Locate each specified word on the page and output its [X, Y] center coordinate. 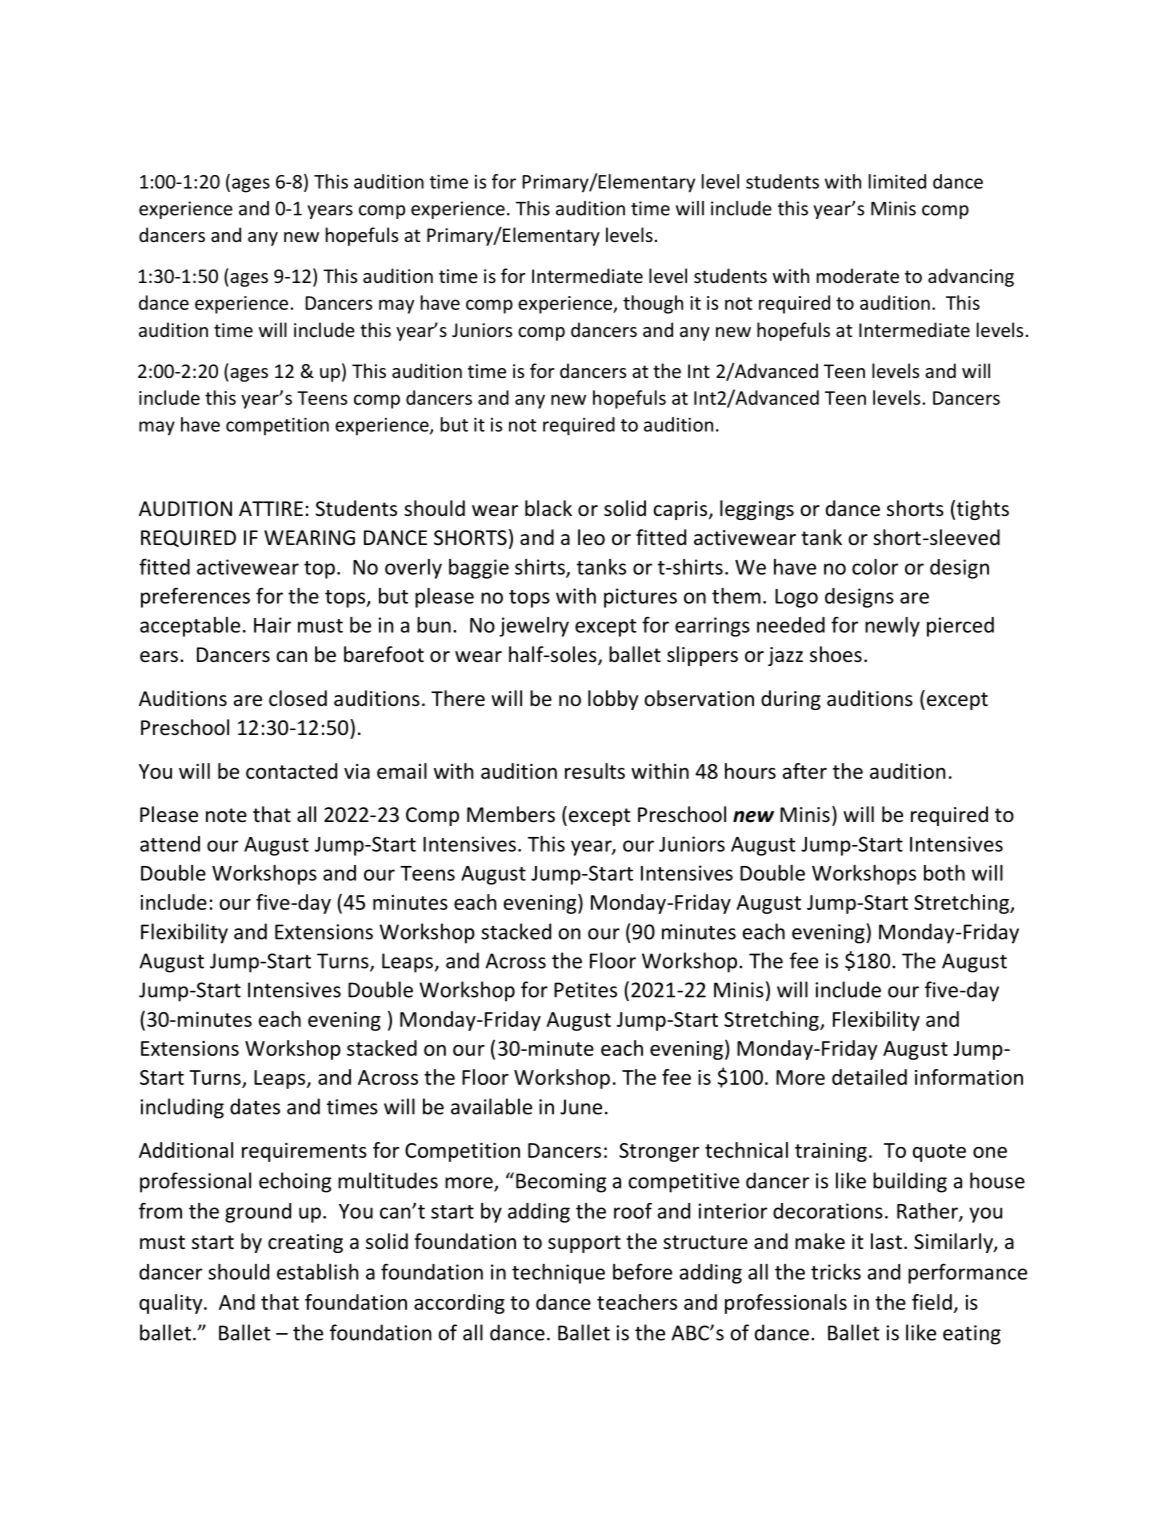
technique [558, 1274]
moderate [858, 275]
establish [318, 1272]
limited [897, 181]
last [886, 1241]
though [653, 304]
